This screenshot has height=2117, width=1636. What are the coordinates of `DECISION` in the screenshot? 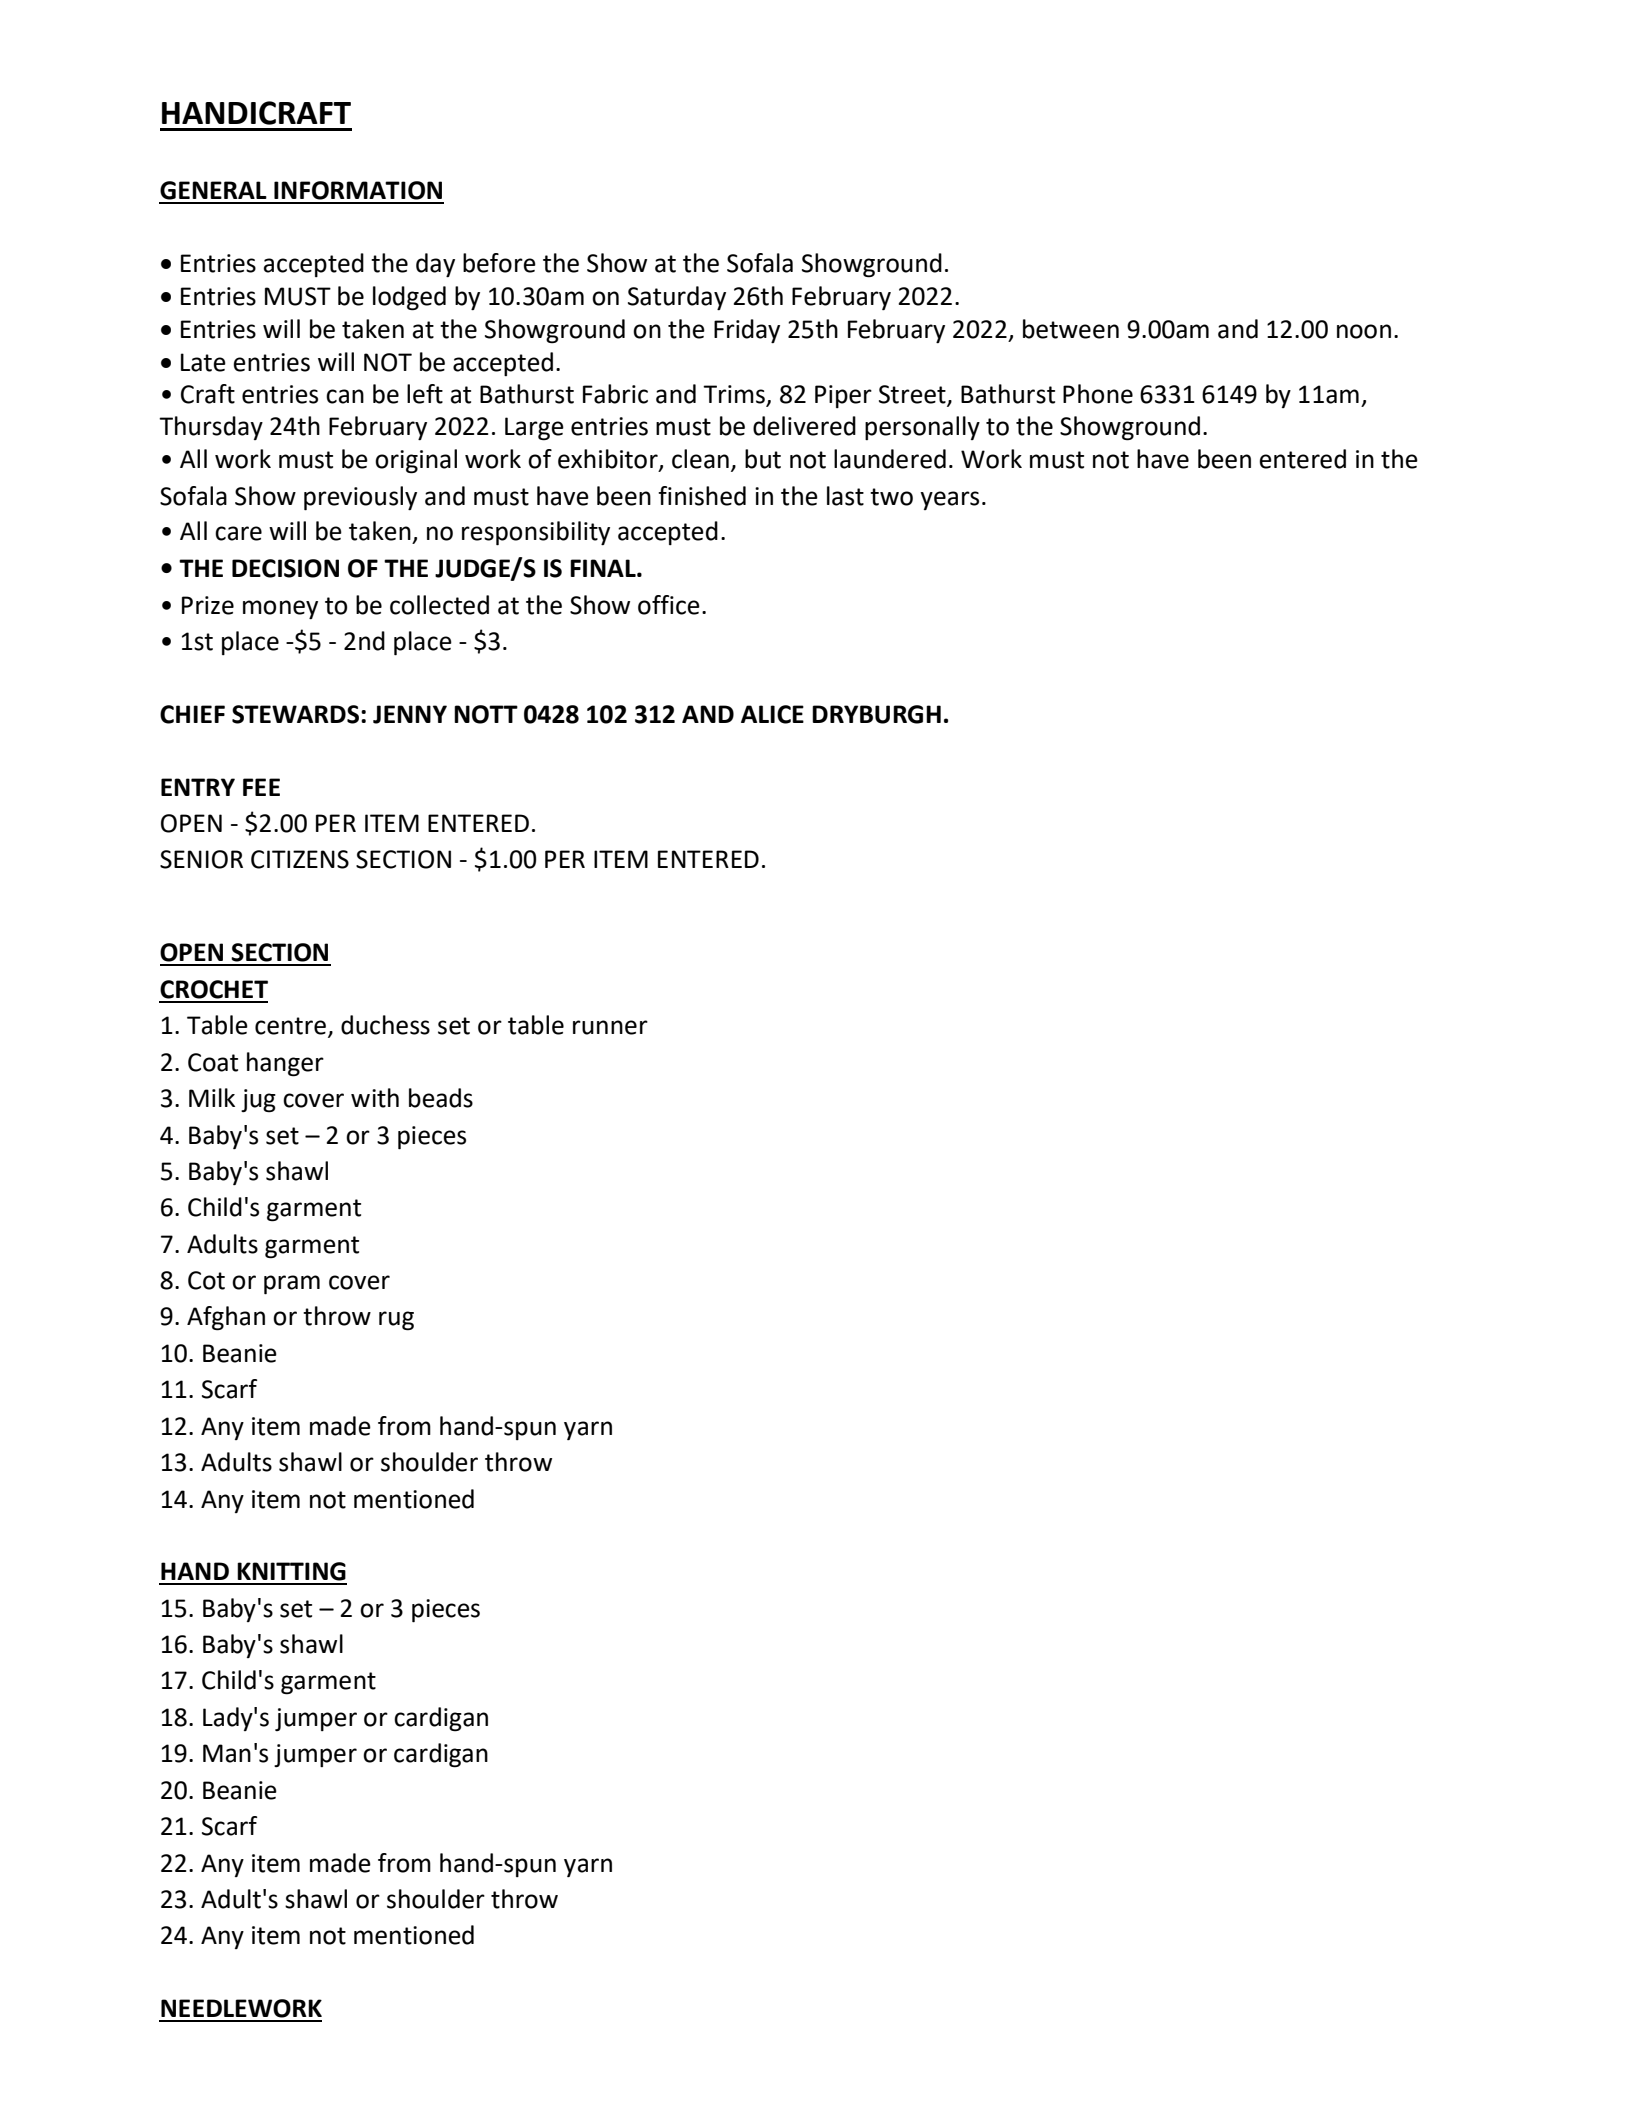 It's located at (285, 568).
